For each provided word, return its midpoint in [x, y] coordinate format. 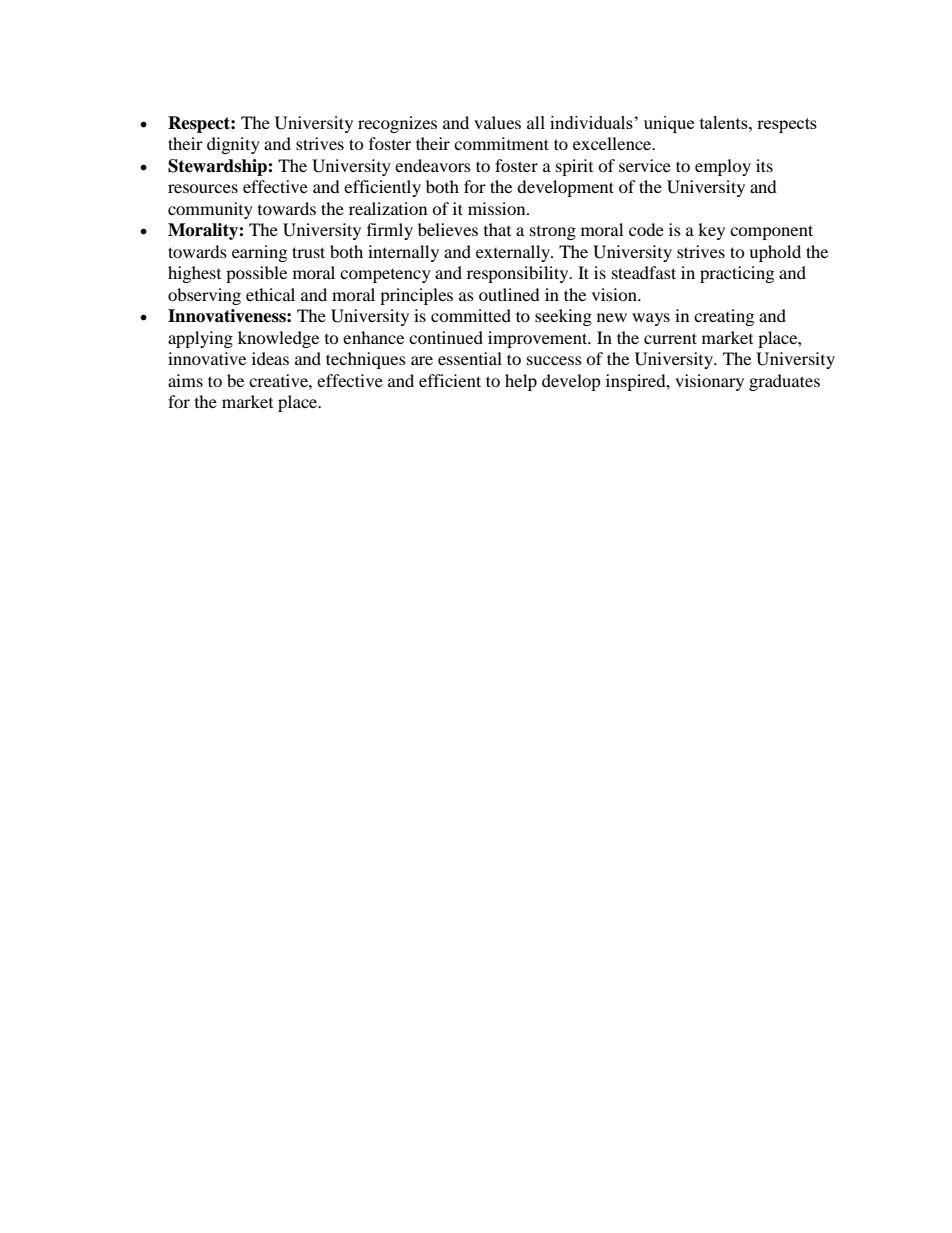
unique [669, 124]
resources [203, 188]
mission [498, 208]
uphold [775, 253]
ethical [270, 294]
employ [723, 167]
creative [279, 380]
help [521, 382]
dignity [233, 145]
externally [514, 253]
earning [259, 253]
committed [471, 315]
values [497, 122]
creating [724, 317]
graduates [784, 382]
